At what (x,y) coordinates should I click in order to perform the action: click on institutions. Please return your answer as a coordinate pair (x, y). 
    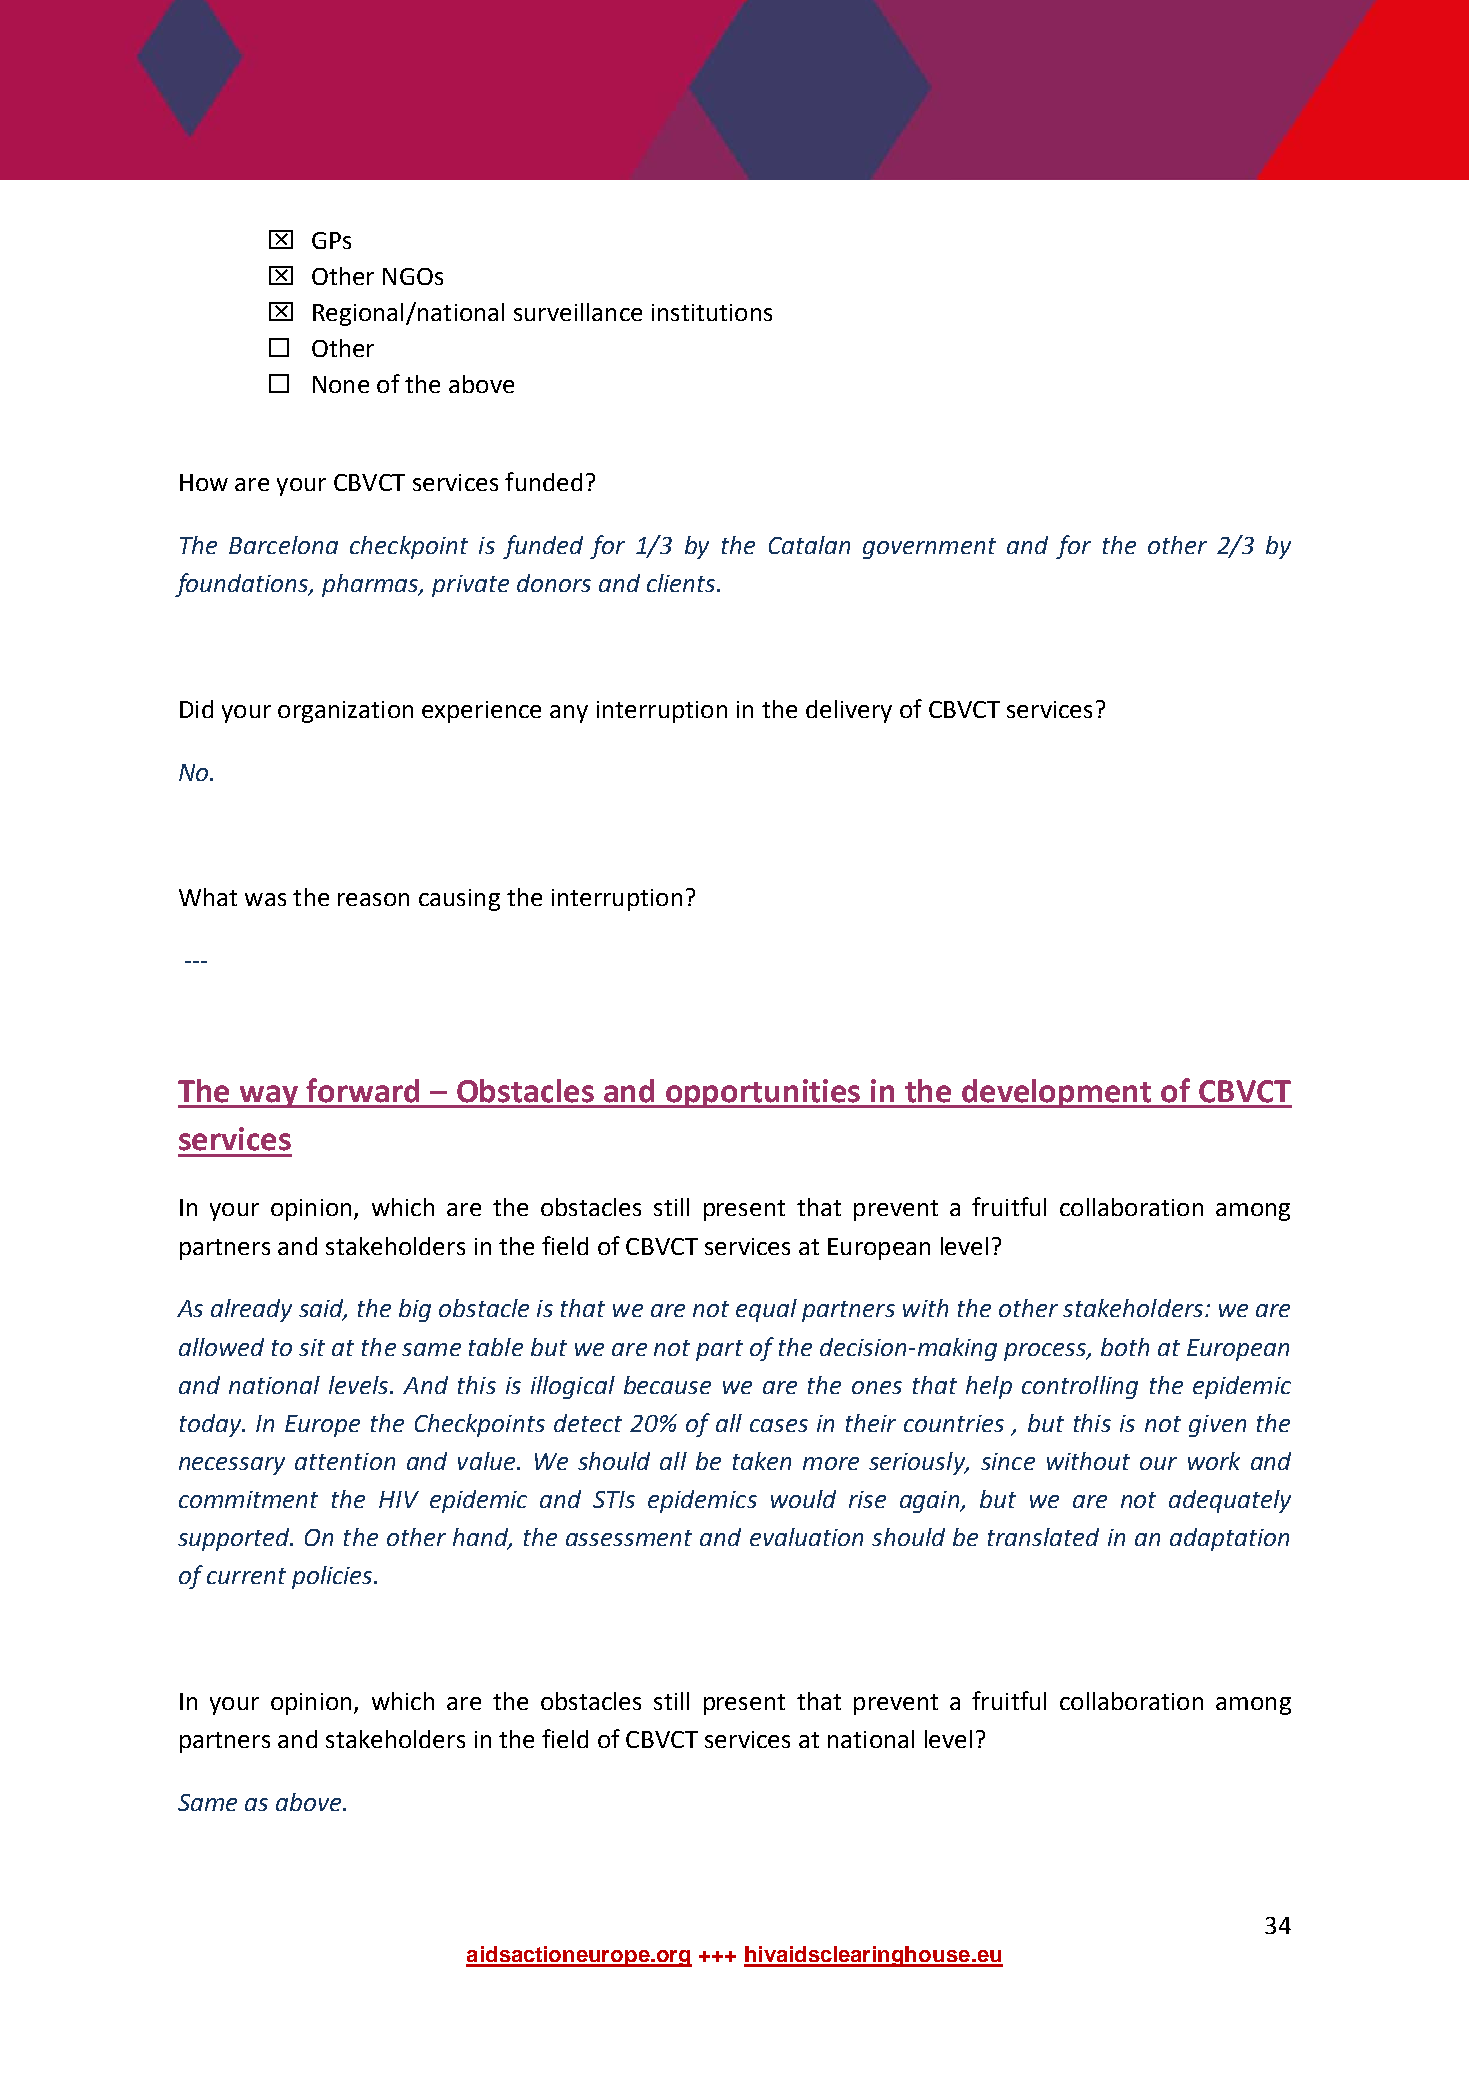
    Looking at the image, I should click on (712, 312).
